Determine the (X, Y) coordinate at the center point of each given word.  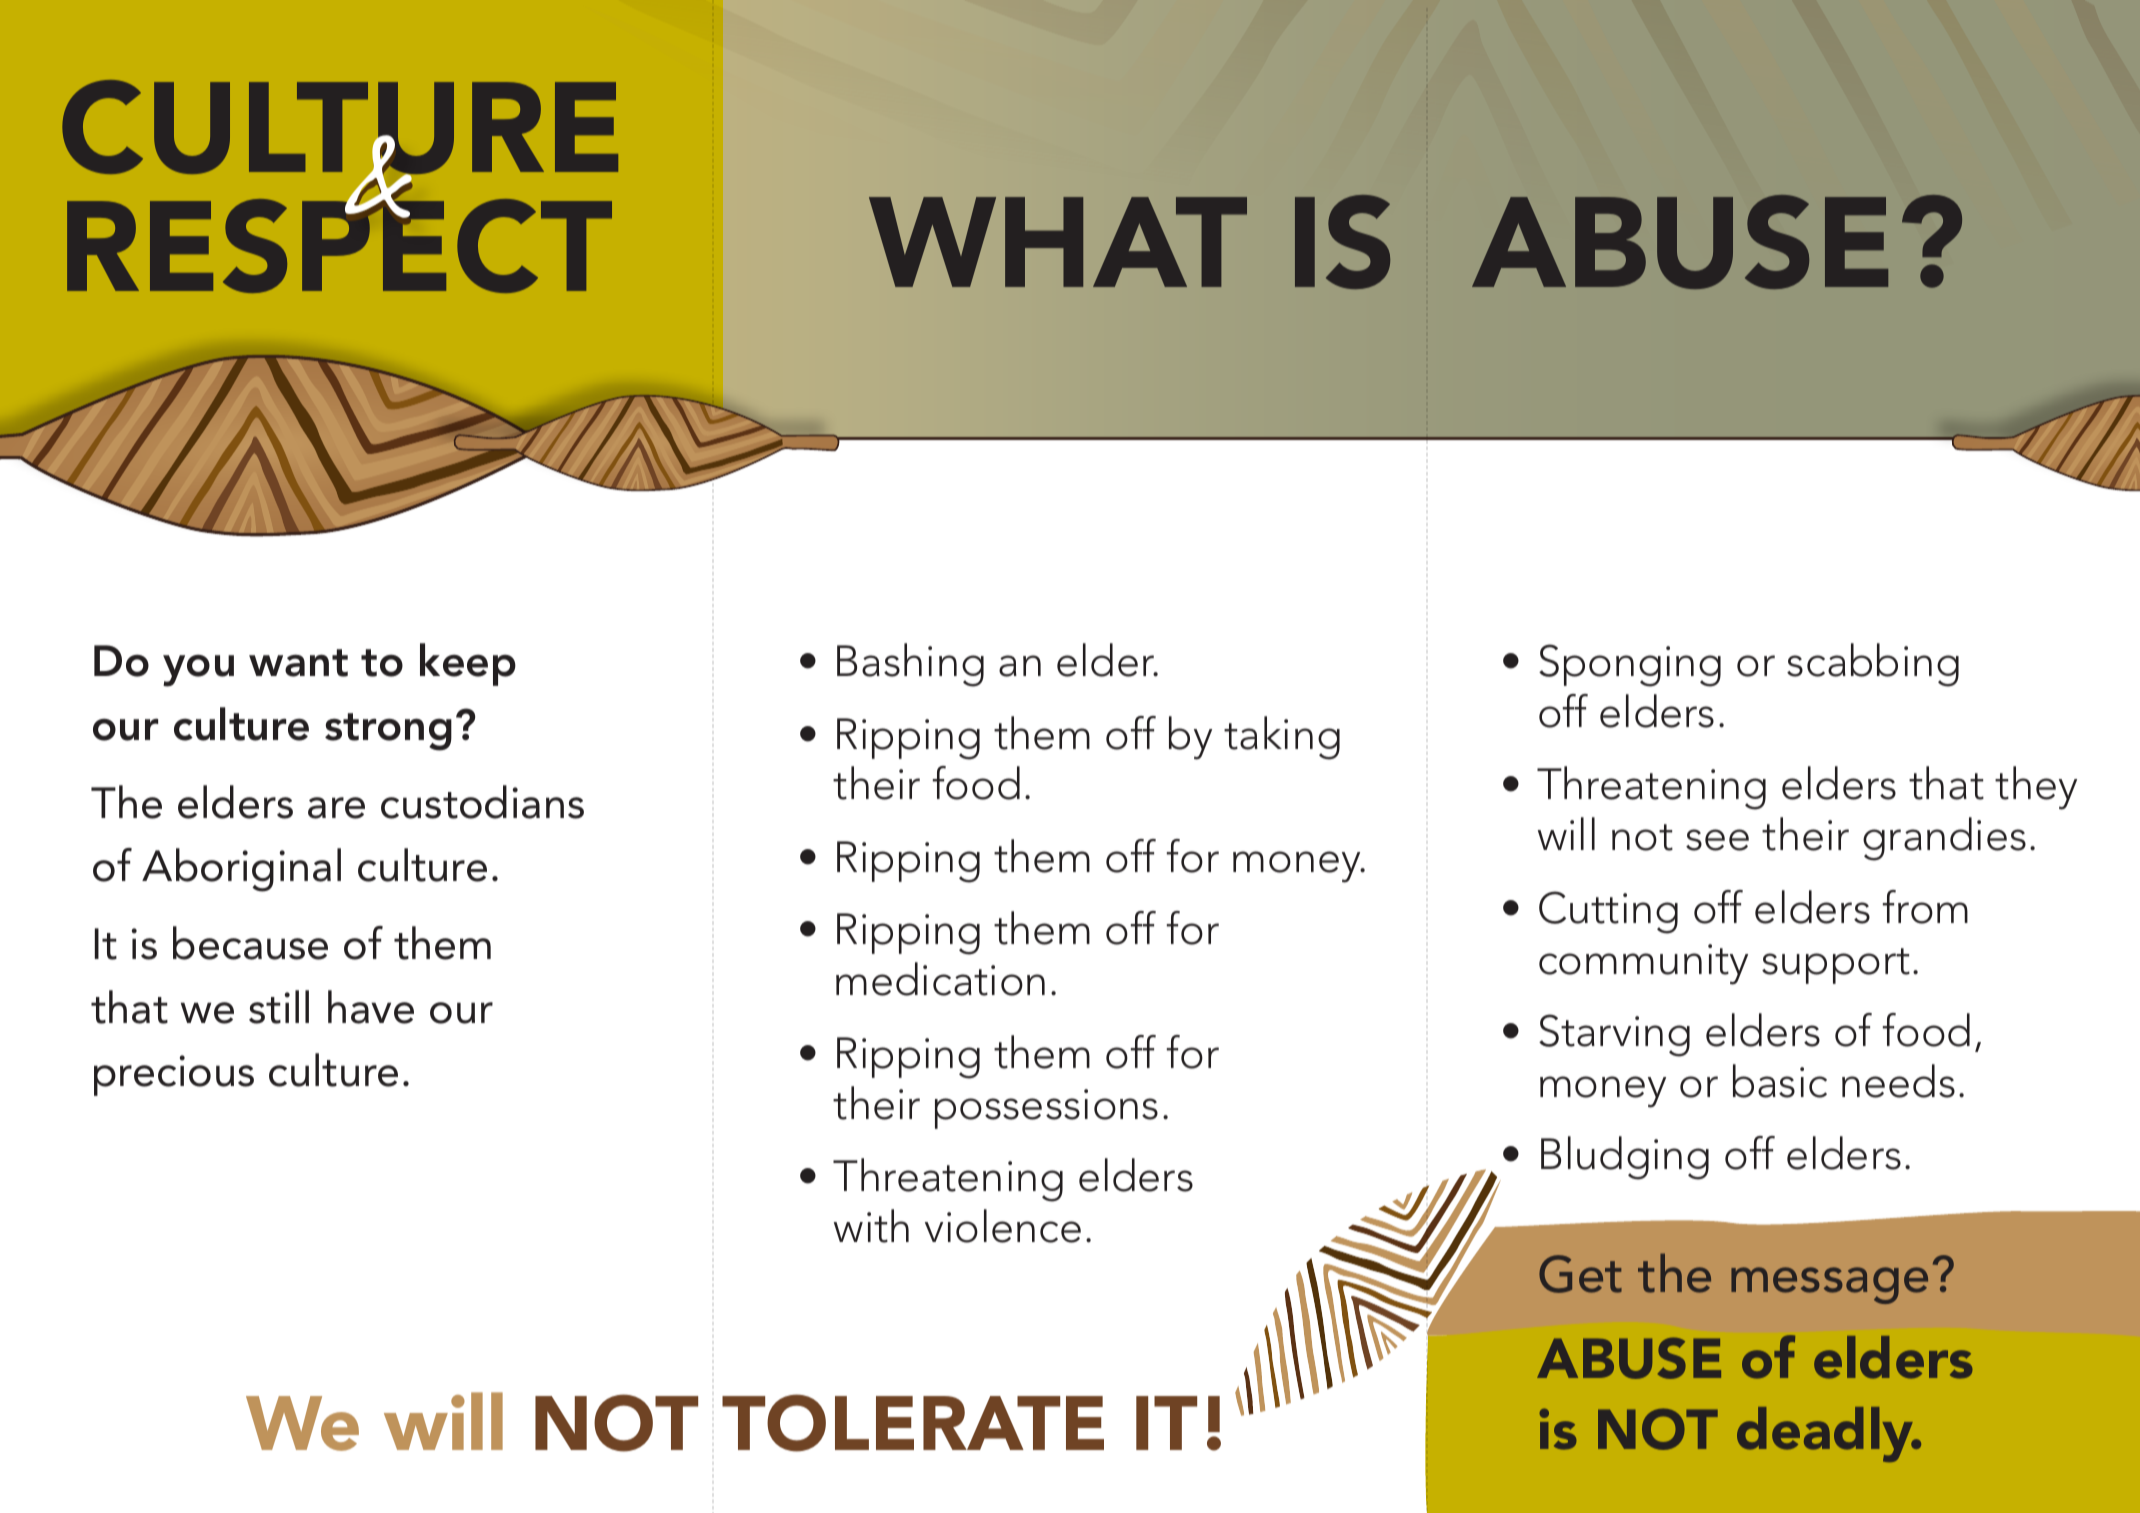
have (371, 1007)
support (1836, 966)
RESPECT (339, 245)
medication (940, 979)
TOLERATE (913, 1423)
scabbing (1873, 665)
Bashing (910, 665)
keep (468, 664)
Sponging (1630, 665)
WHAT (1058, 242)
